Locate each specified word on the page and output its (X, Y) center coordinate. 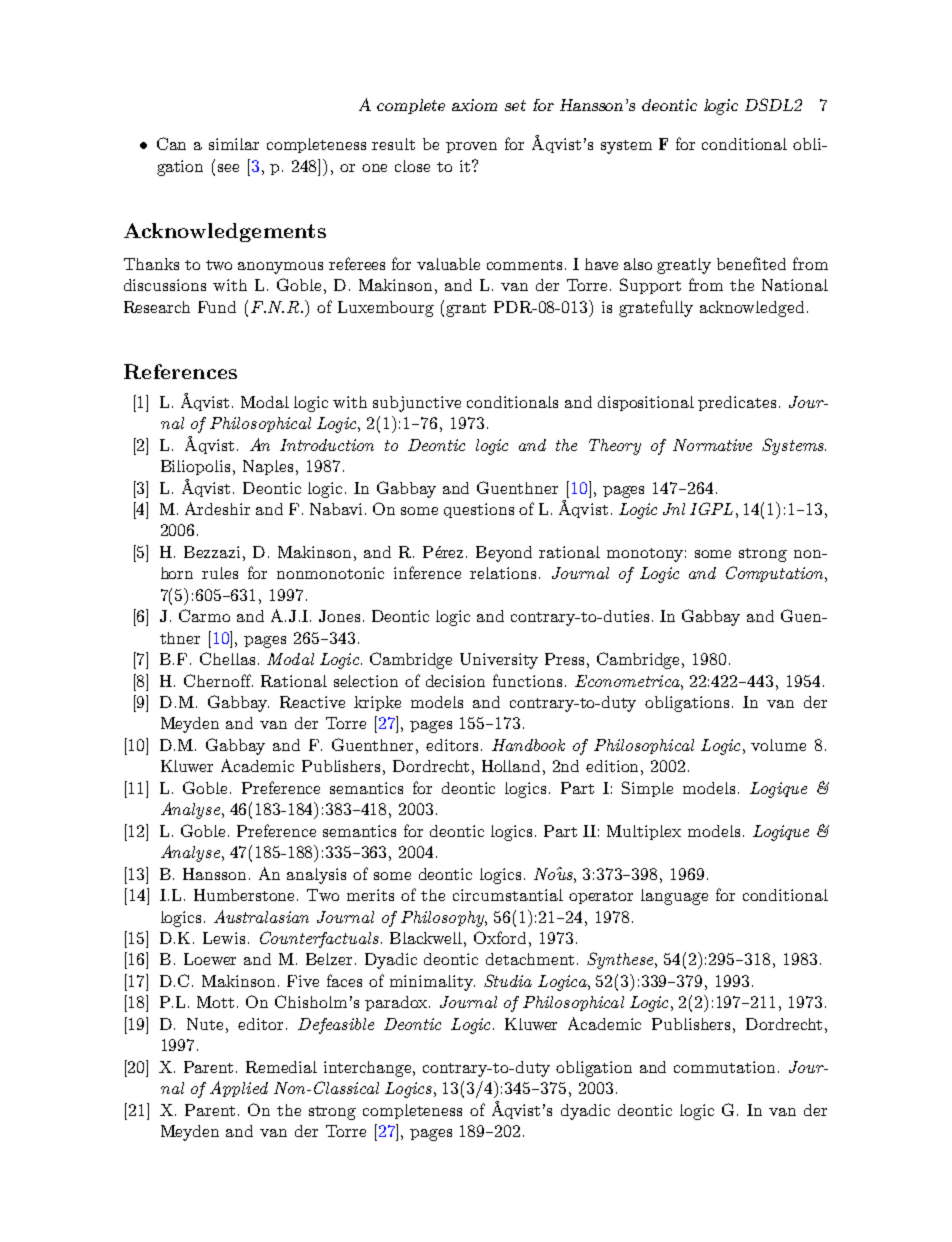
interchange (369, 1069)
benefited (751, 263)
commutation (724, 1067)
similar (234, 144)
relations (503, 573)
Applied (239, 1089)
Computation (776, 574)
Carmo (204, 615)
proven (471, 147)
